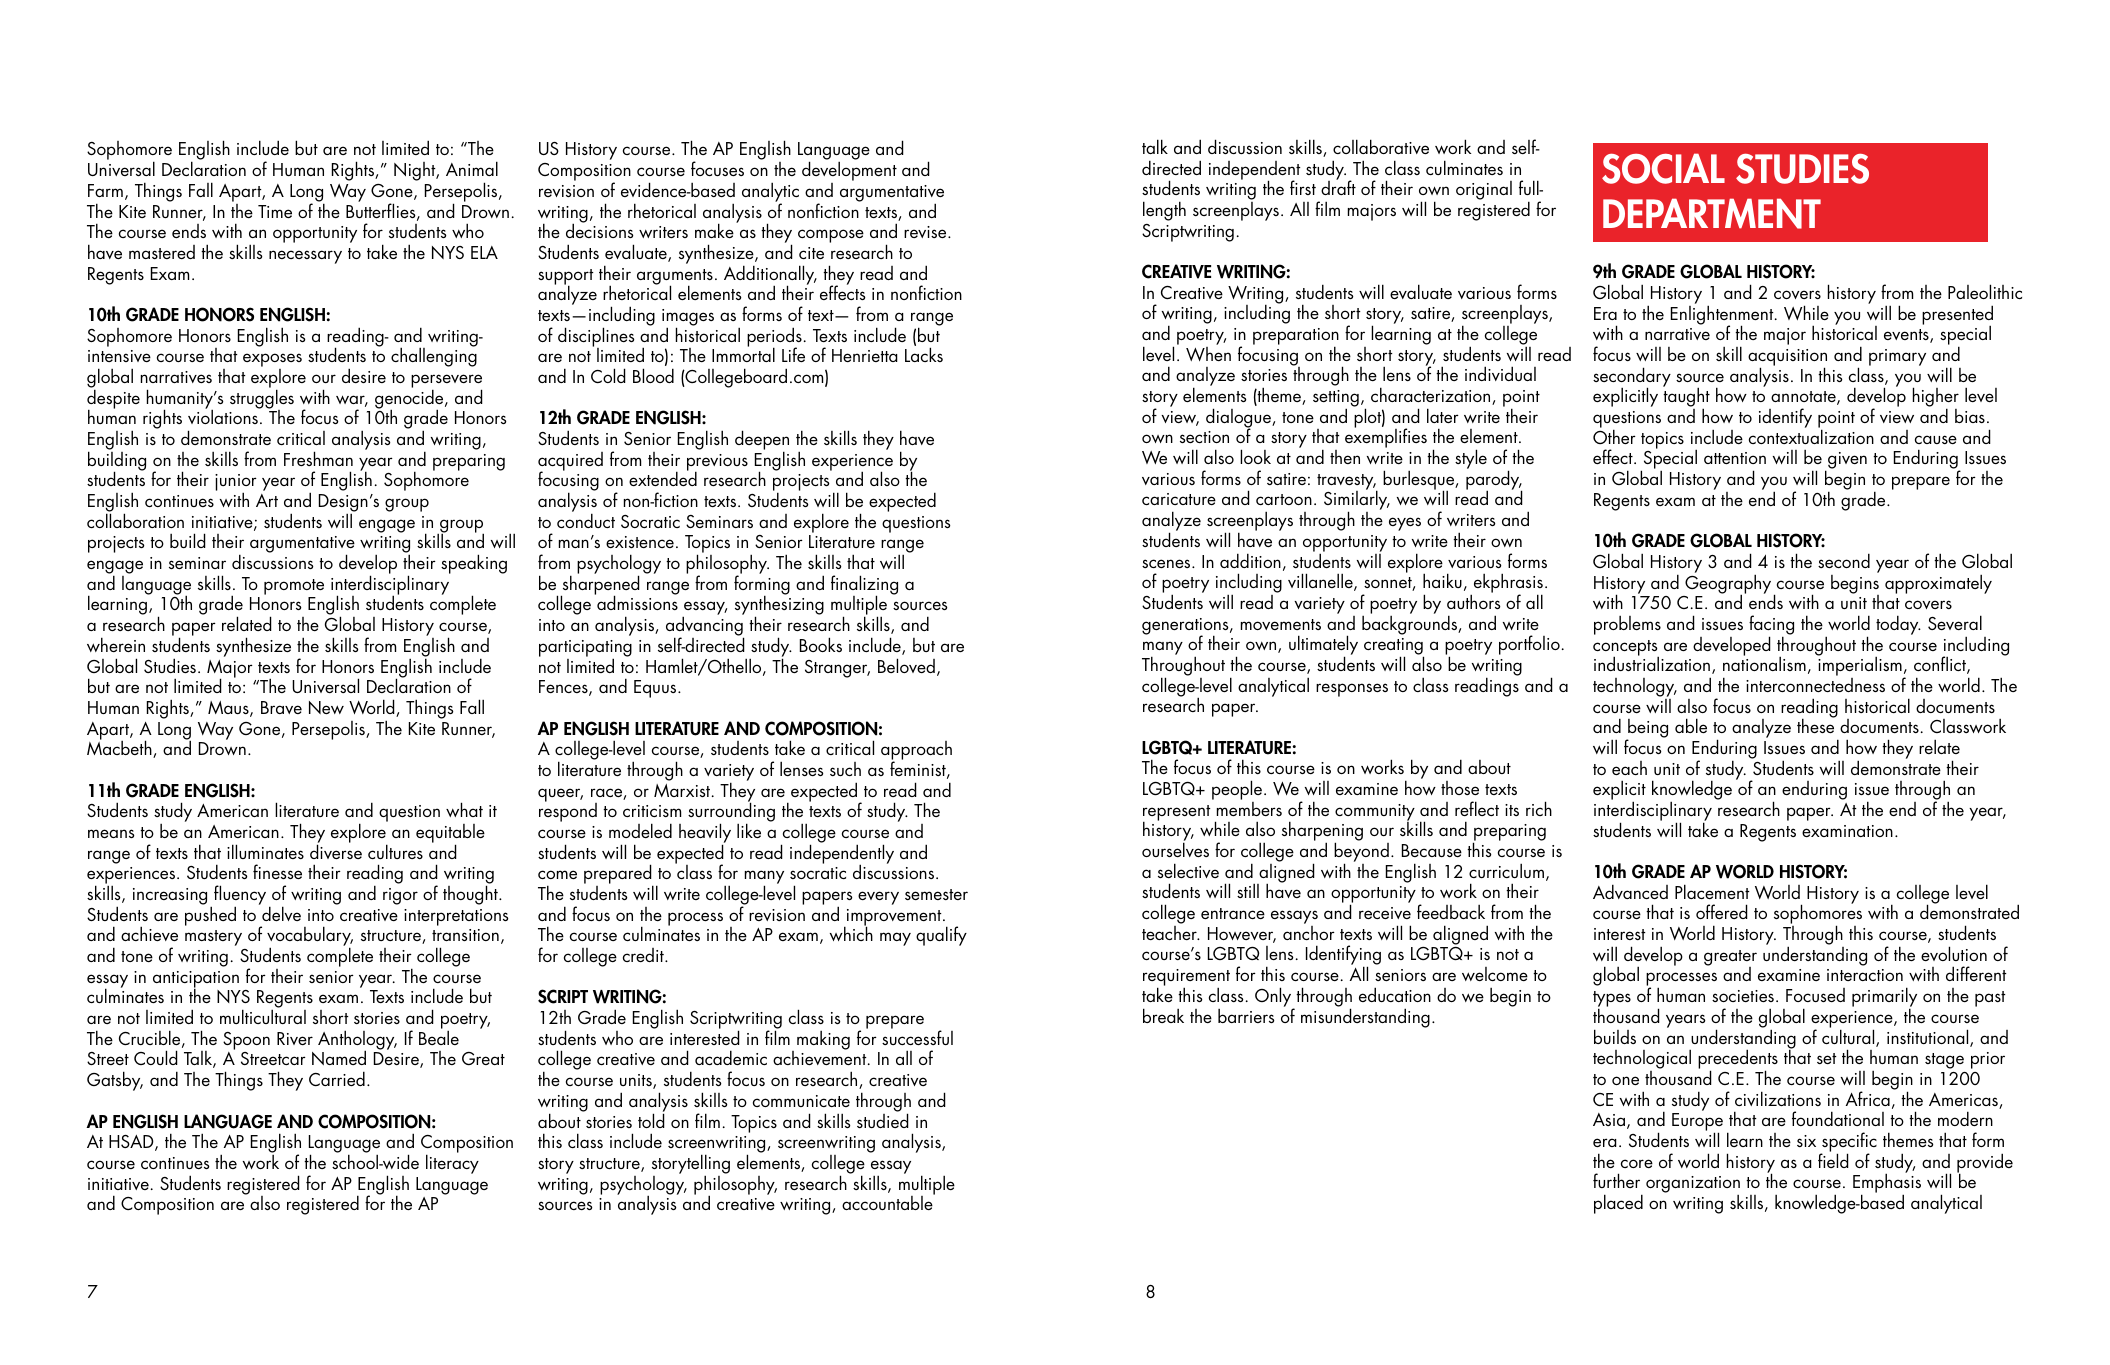 The width and height of the page is (2110, 1365). Describe the element at coordinates (382, 211) in the page. I see `Butterflies` at that location.
